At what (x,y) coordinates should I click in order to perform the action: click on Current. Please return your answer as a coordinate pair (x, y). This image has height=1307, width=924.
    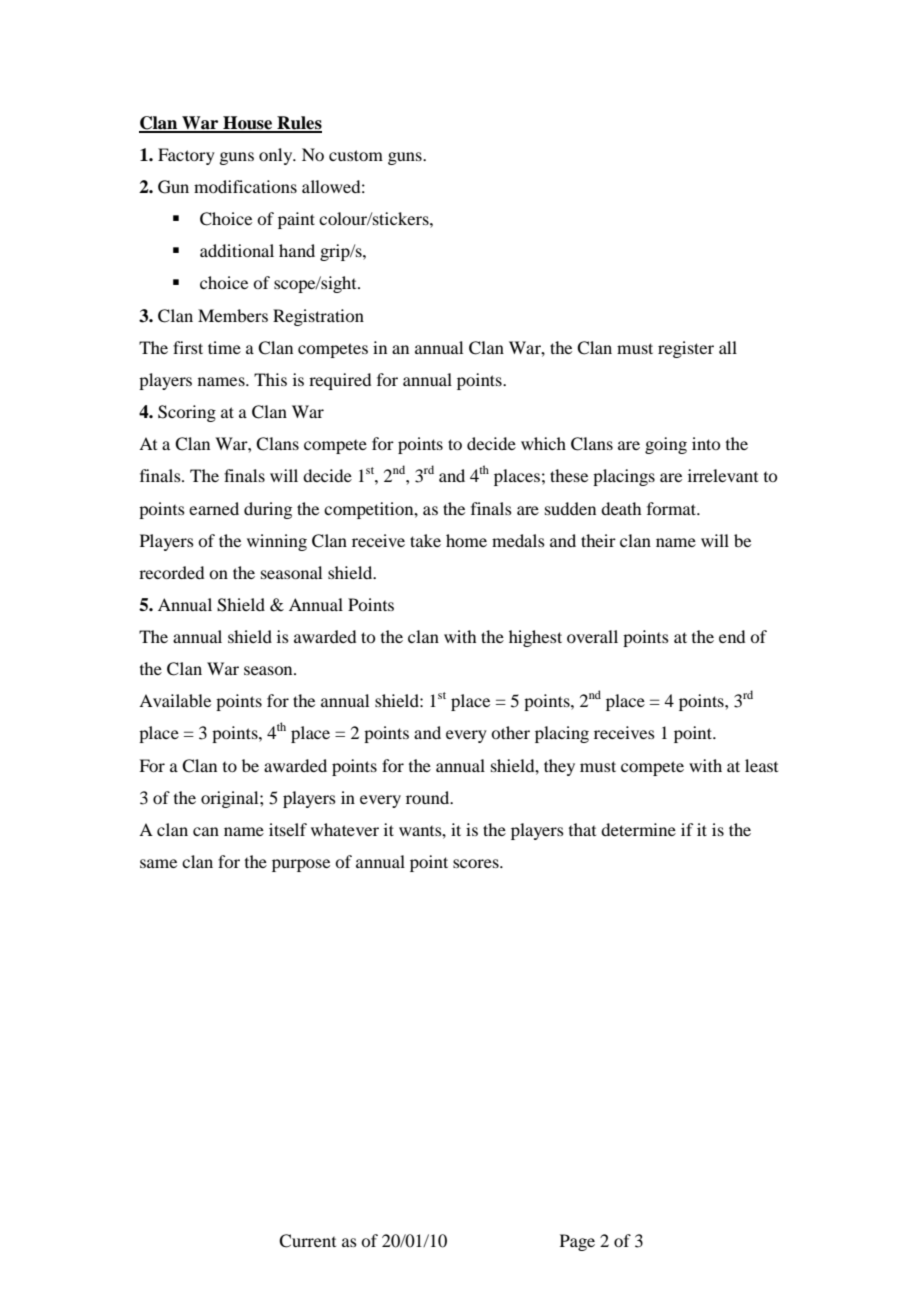
    Looking at the image, I should click on (307, 1241).
